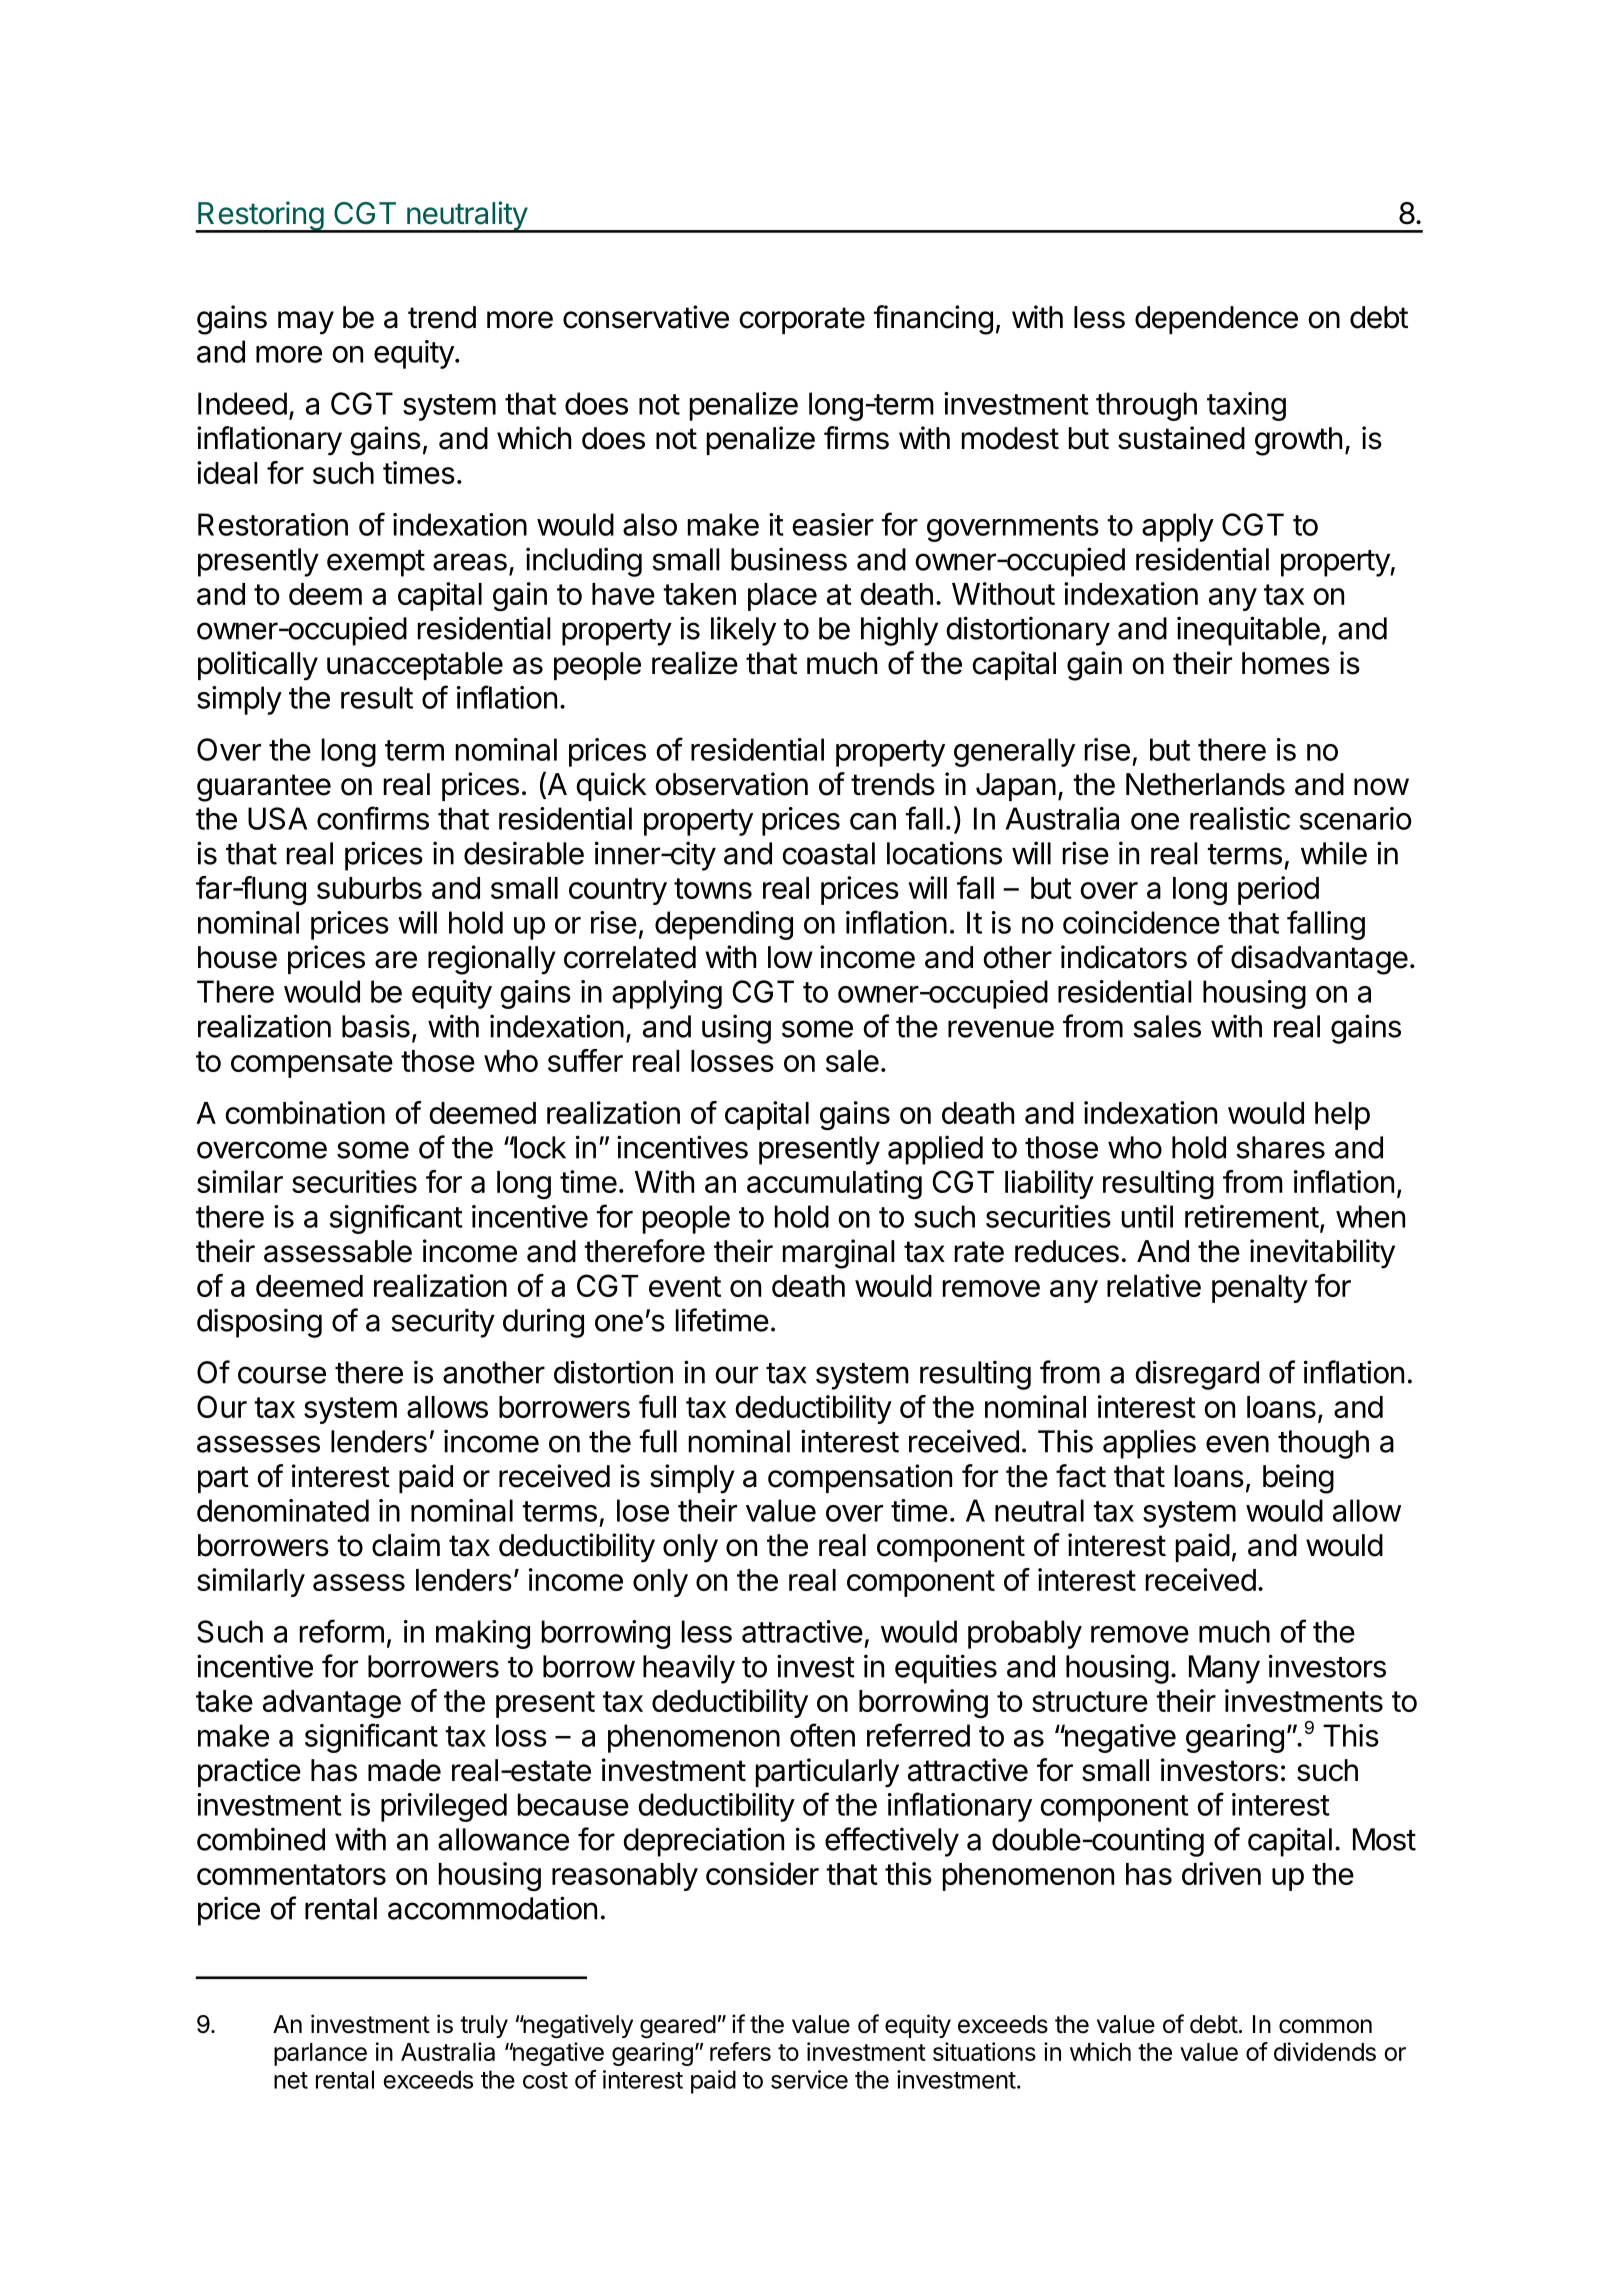 The height and width of the document is (2290, 1618). I want to click on parlance, so click(320, 2054).
